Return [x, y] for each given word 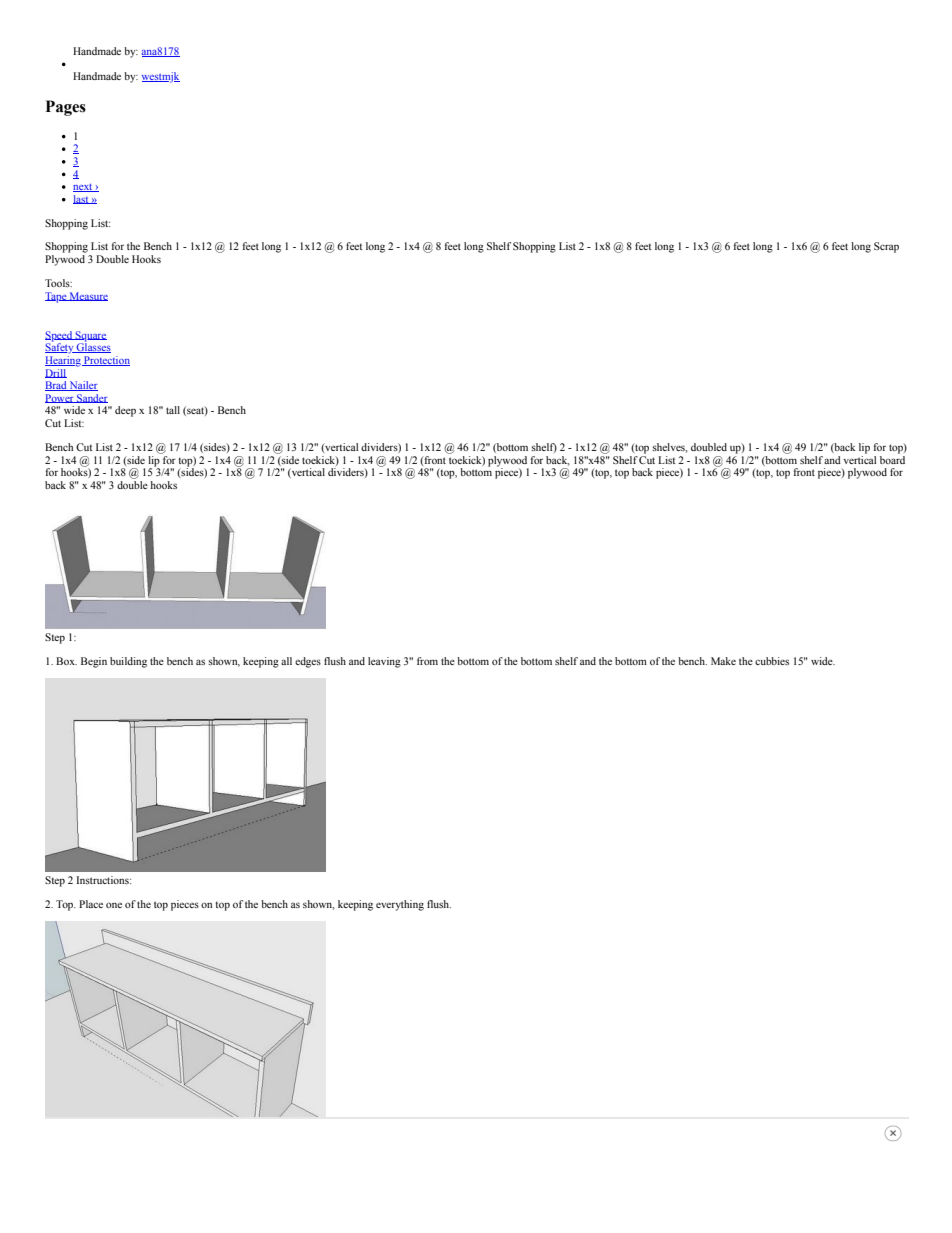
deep [125, 411]
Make [723, 661]
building [128, 662]
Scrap [886, 247]
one [114, 905]
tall [173, 410]
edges [308, 662]
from [427, 661]
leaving [384, 662]
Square [90, 337]
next [84, 188]
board [892, 458]
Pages [66, 108]
